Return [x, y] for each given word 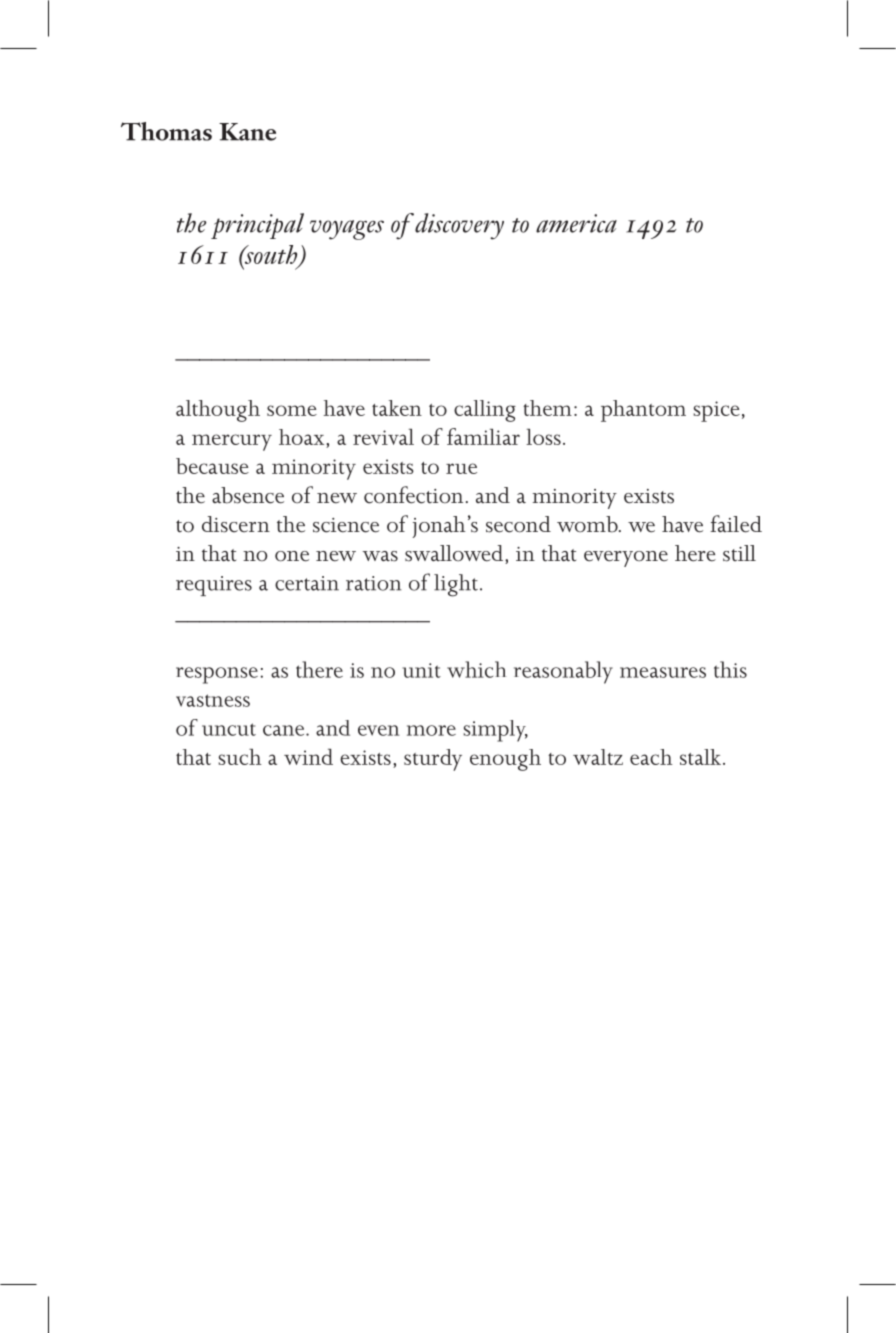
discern [236, 524]
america [576, 223]
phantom [643, 411]
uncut [229, 729]
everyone [626, 559]
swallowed [455, 554]
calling [485, 411]
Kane [247, 132]
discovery [459, 226]
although [218, 411]
